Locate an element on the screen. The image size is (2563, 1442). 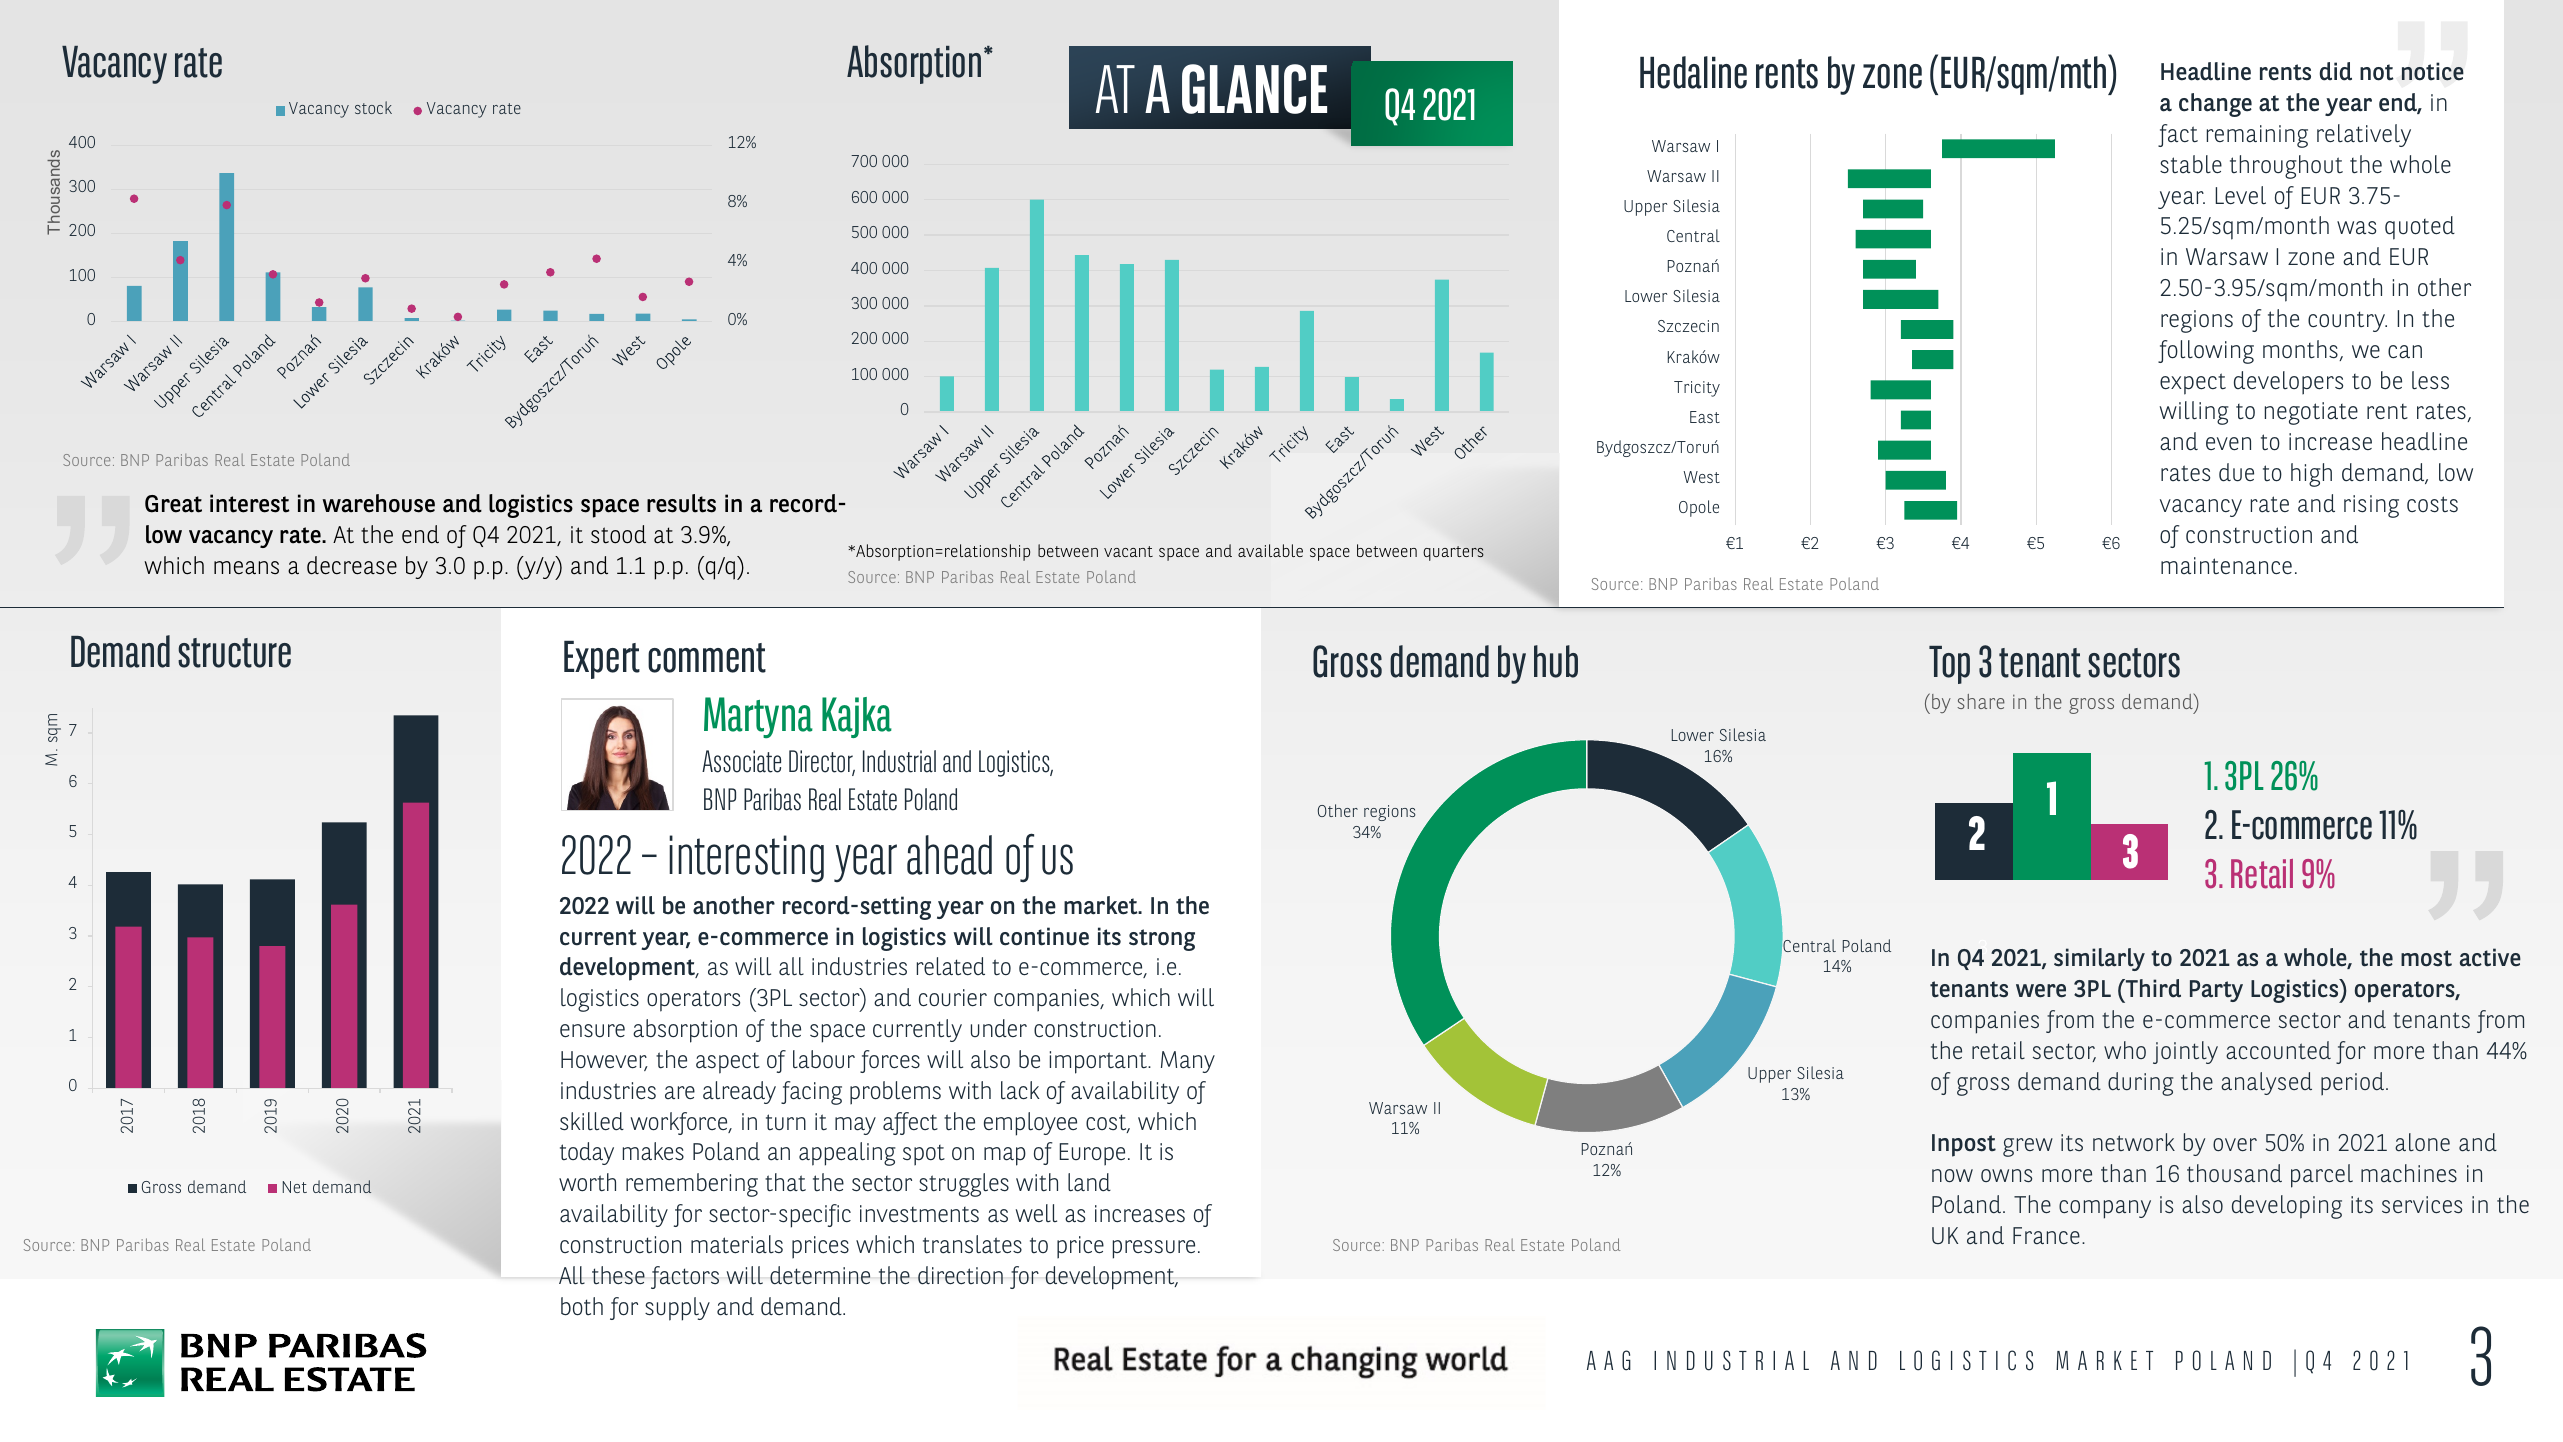
stock is located at coordinates (373, 107).
